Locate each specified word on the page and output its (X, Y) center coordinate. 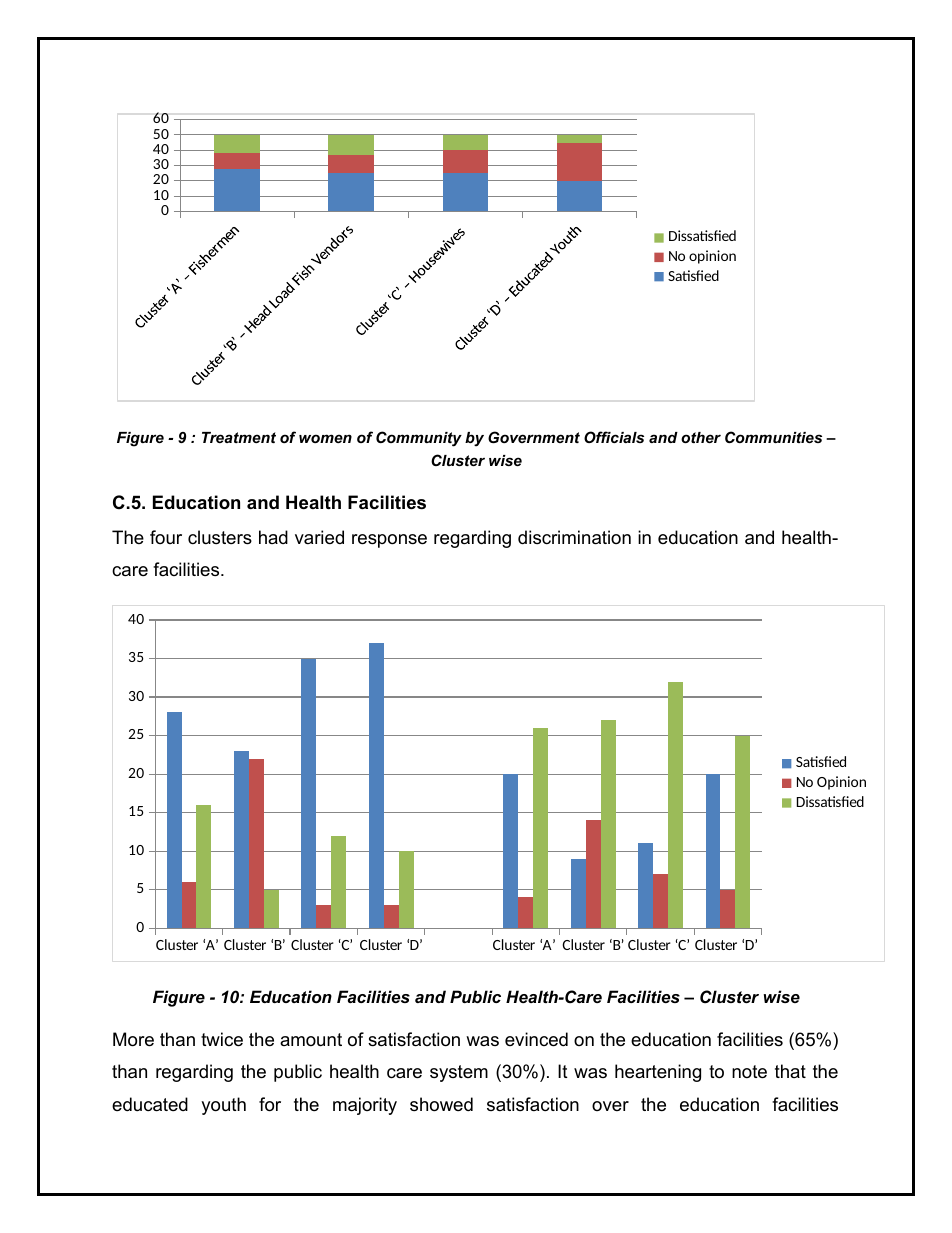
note (749, 1072)
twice (222, 1039)
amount (311, 1040)
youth (223, 1106)
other (701, 437)
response (389, 541)
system (459, 1073)
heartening (658, 1073)
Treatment (239, 437)
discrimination (574, 537)
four (166, 537)
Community (419, 439)
